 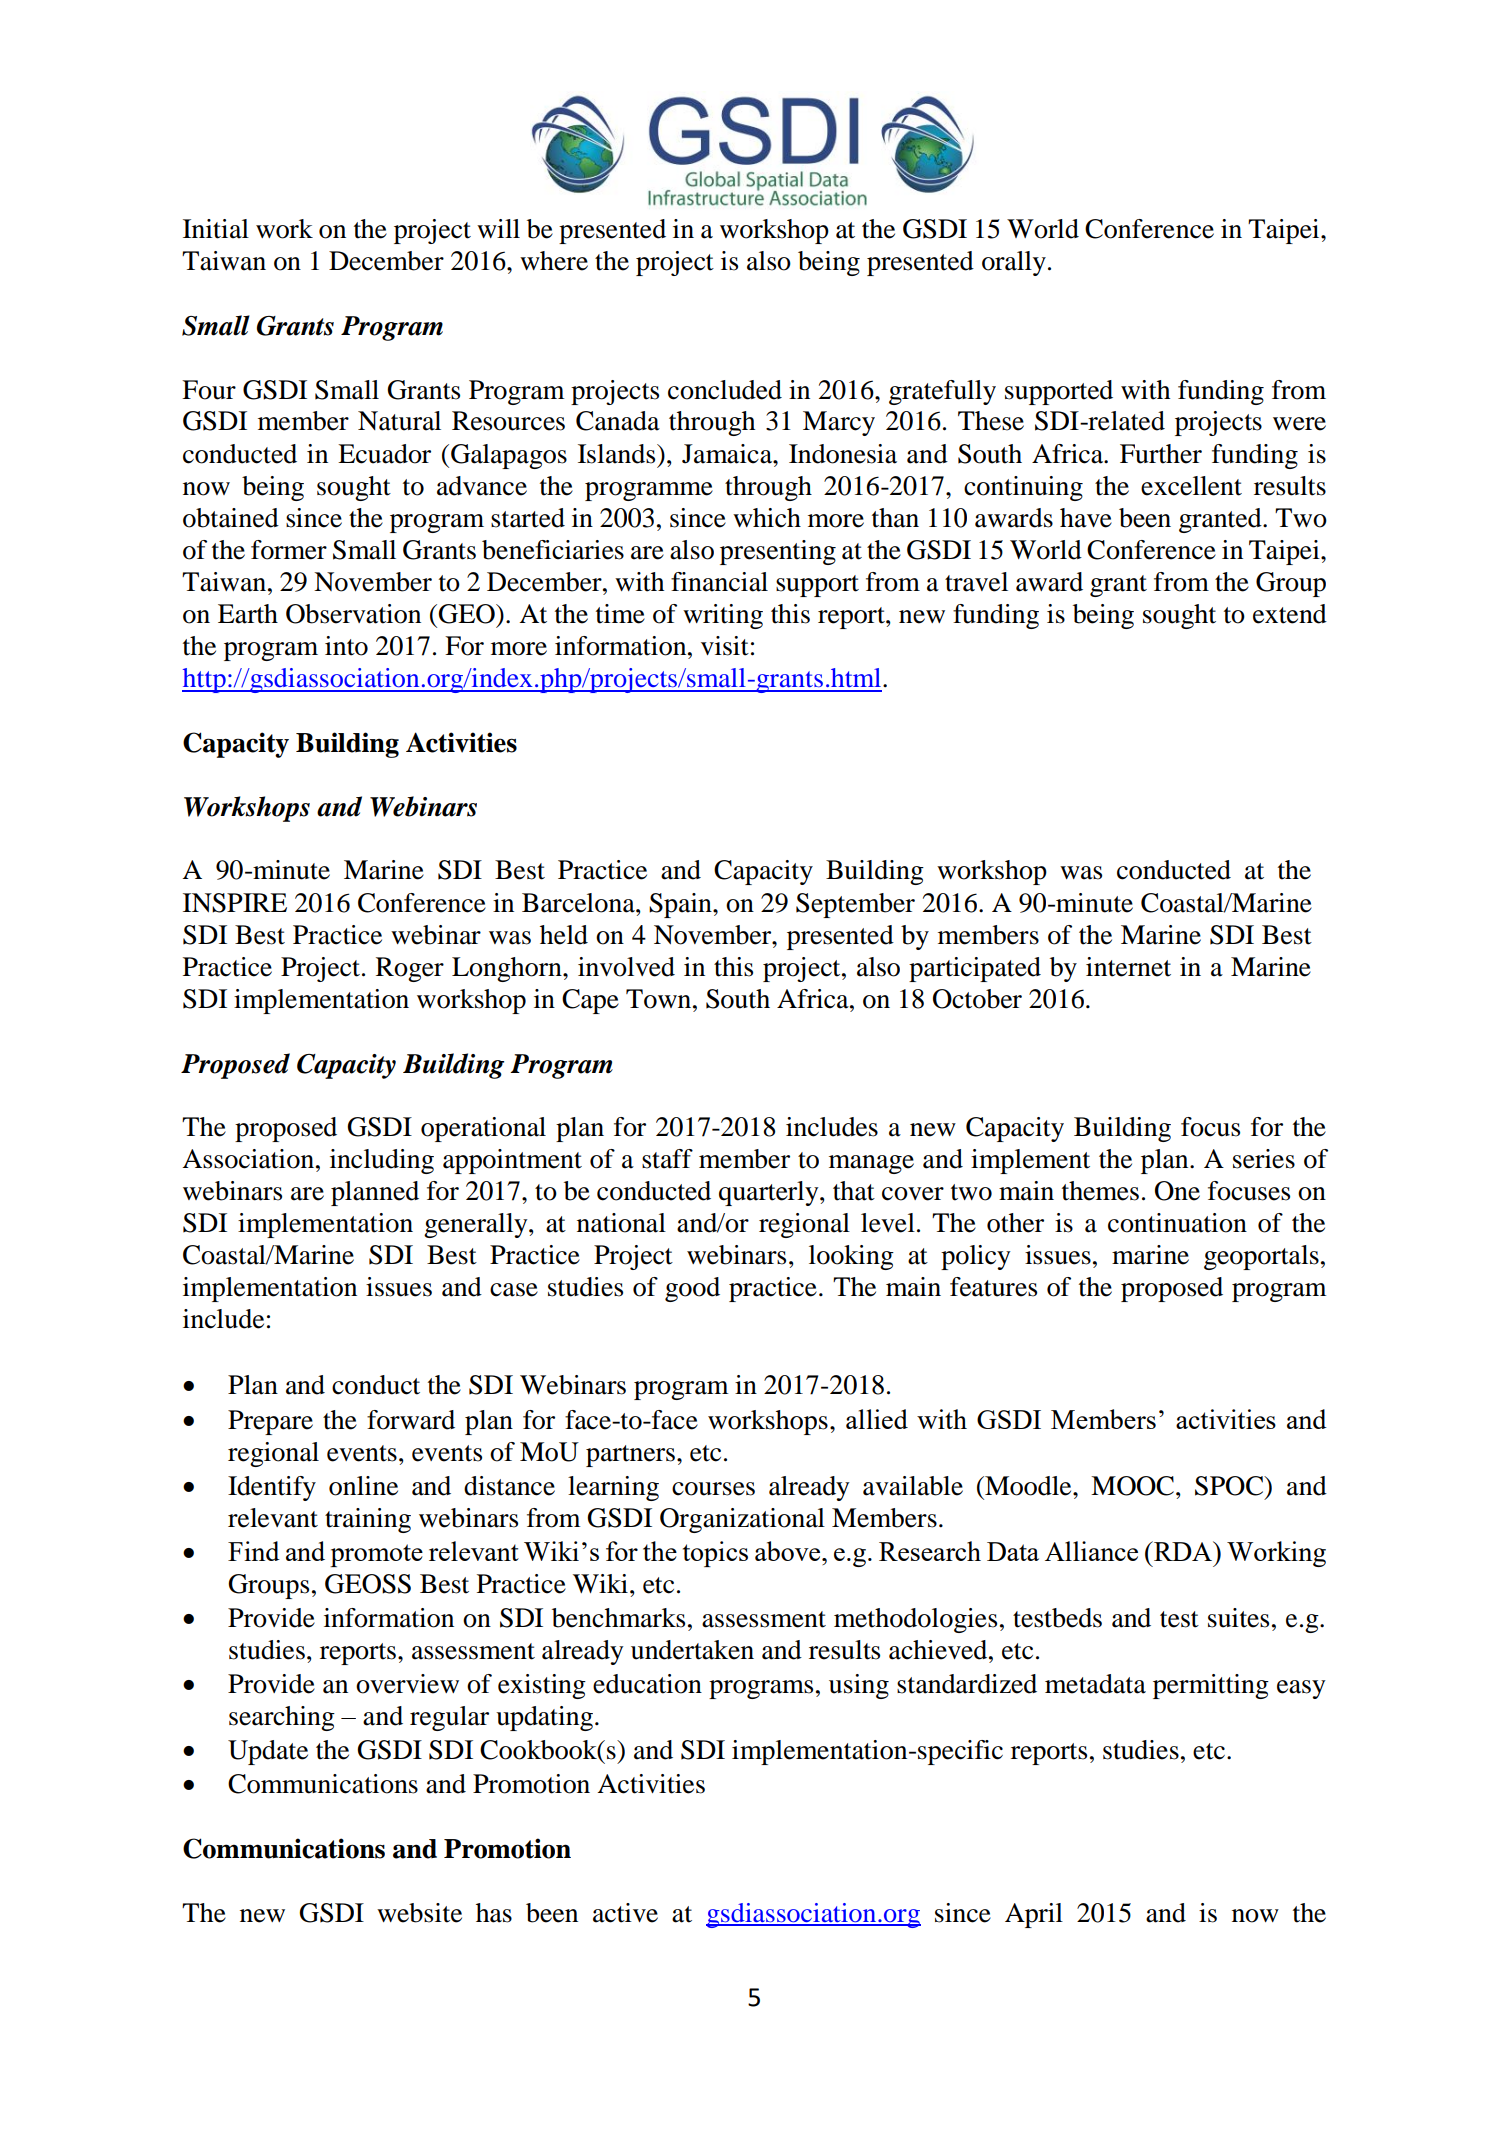 What do you see at coordinates (419, 1913) in the image?
I see `website` at bounding box center [419, 1913].
